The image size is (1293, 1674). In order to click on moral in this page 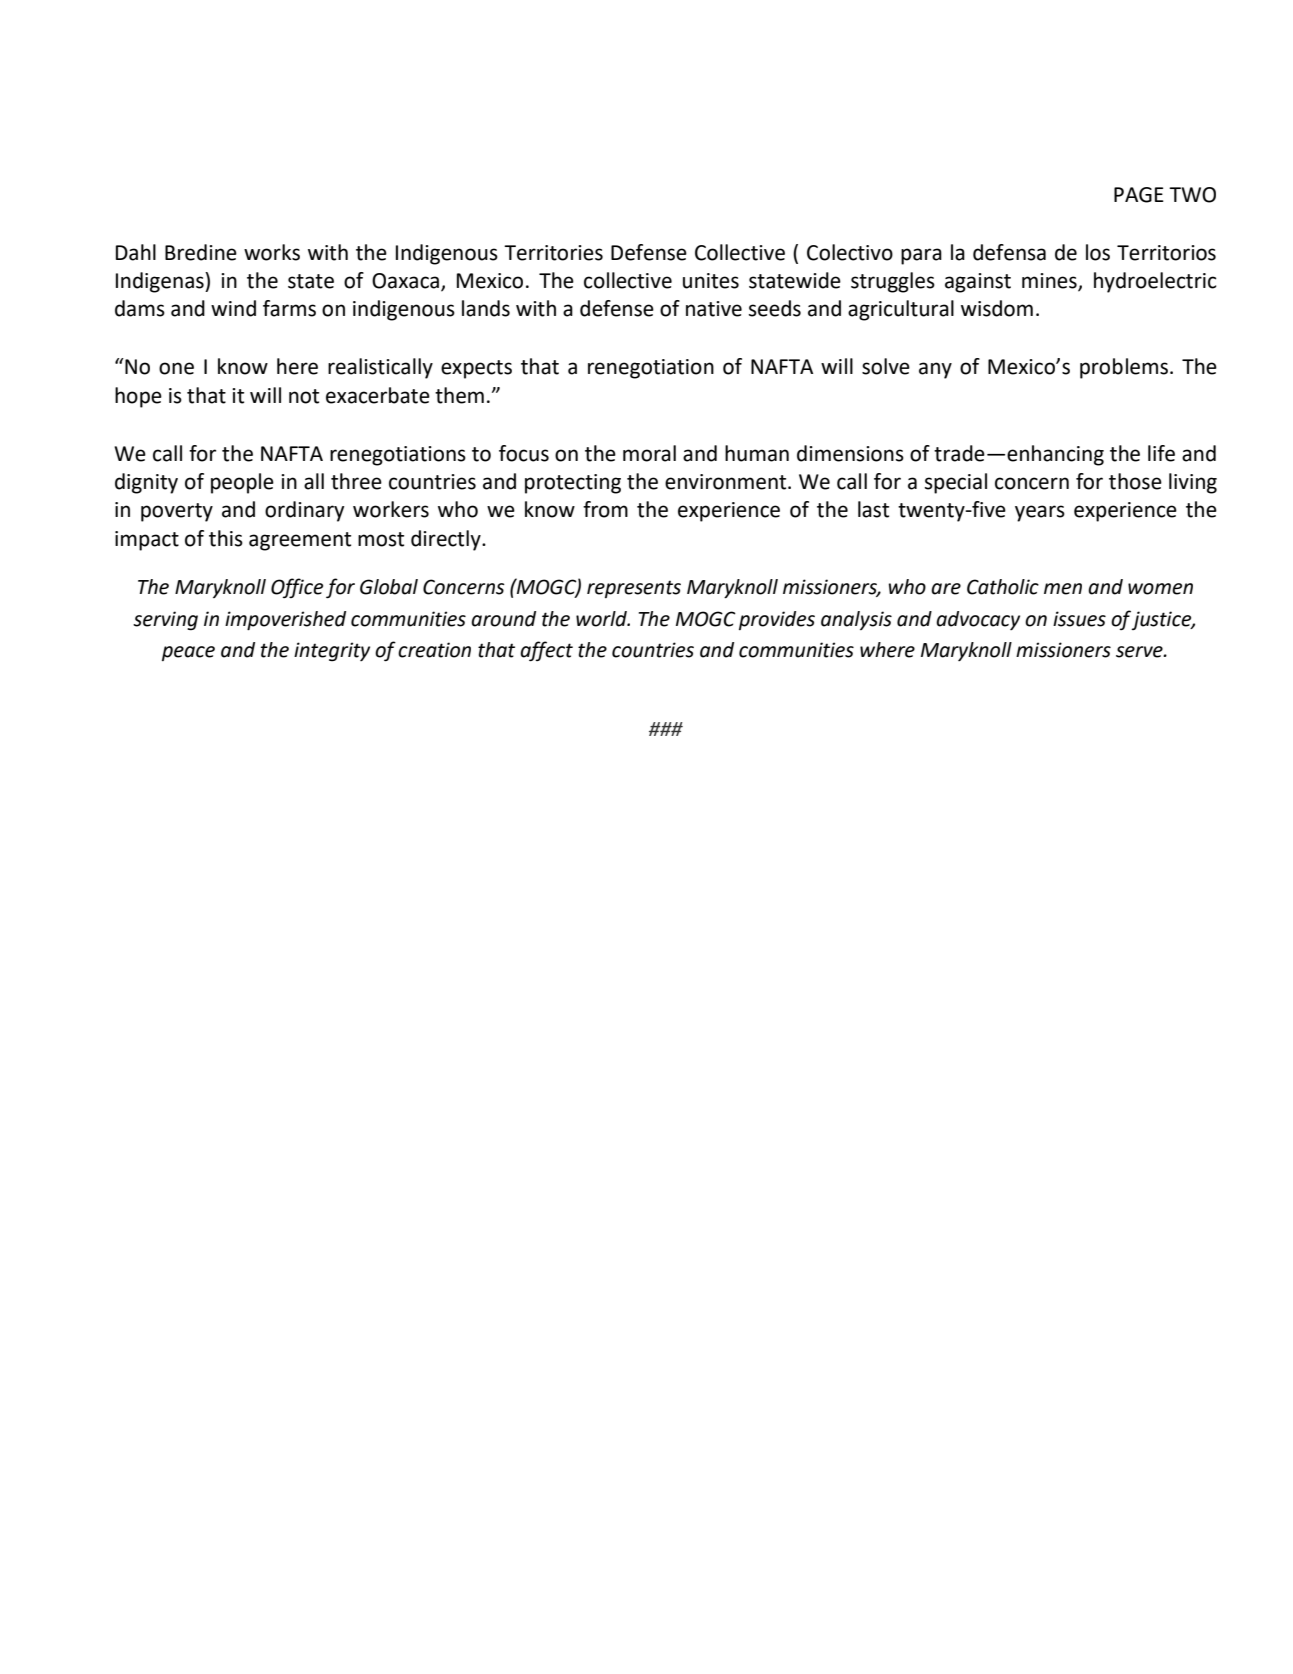, I will do `click(649, 453)`.
